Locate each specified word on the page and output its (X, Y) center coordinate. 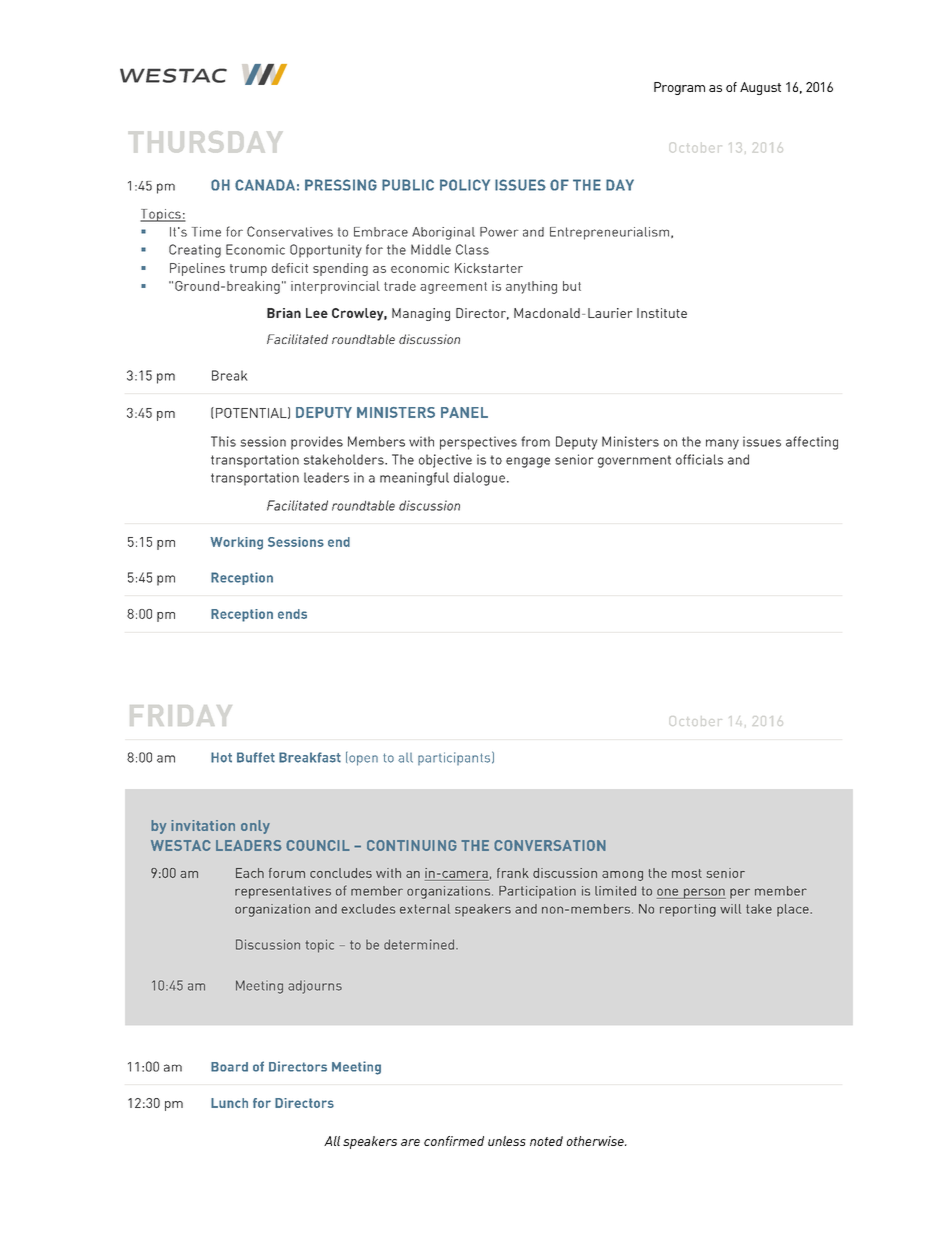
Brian (284, 313)
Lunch (229, 1103)
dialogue (479, 479)
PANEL (464, 412)
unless (507, 1141)
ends (292, 614)
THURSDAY (204, 141)
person (704, 893)
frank (513, 873)
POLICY (465, 185)
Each (250, 873)
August (760, 88)
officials (699, 459)
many (722, 444)
